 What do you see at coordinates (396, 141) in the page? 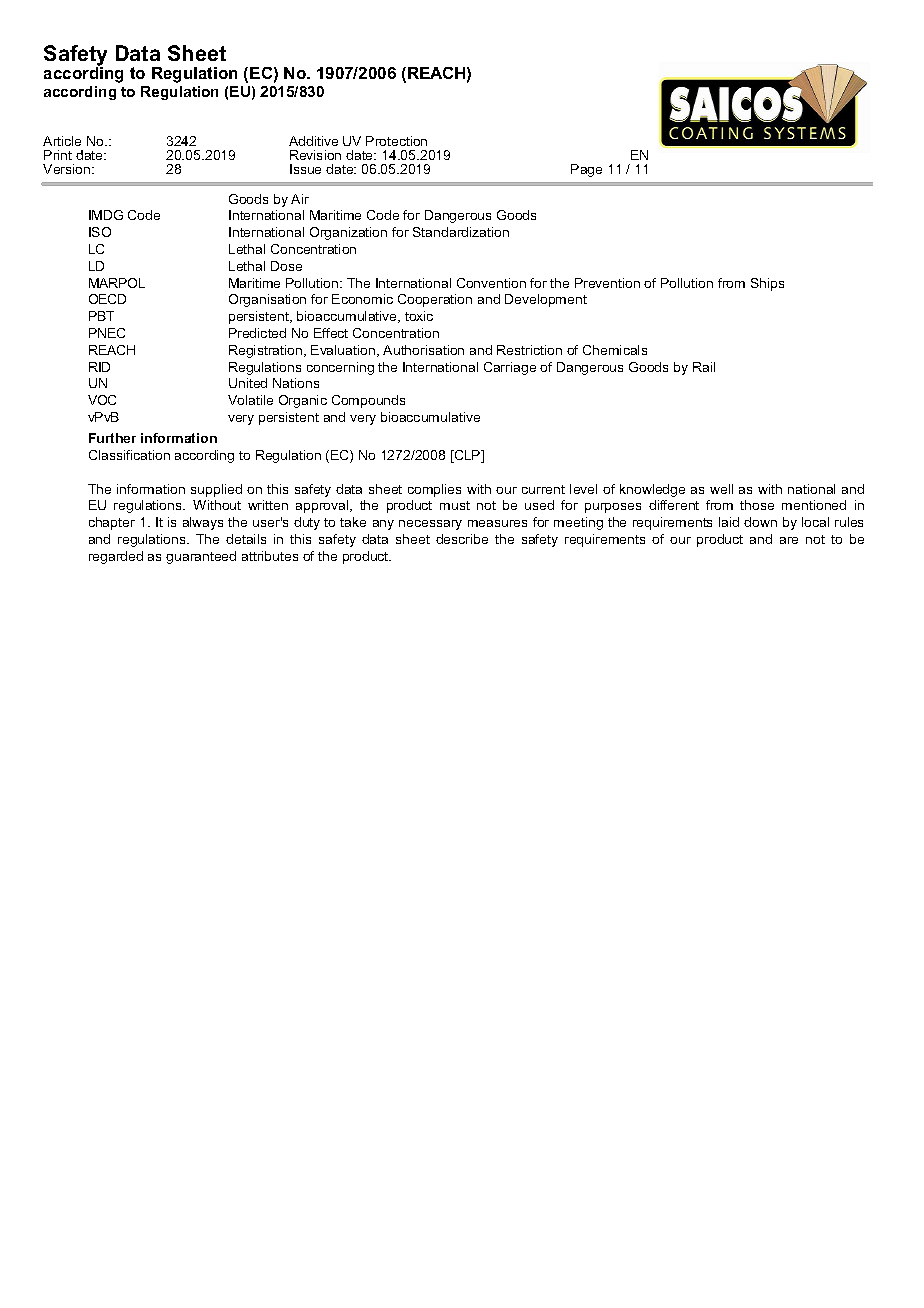
I see `Protection` at bounding box center [396, 141].
